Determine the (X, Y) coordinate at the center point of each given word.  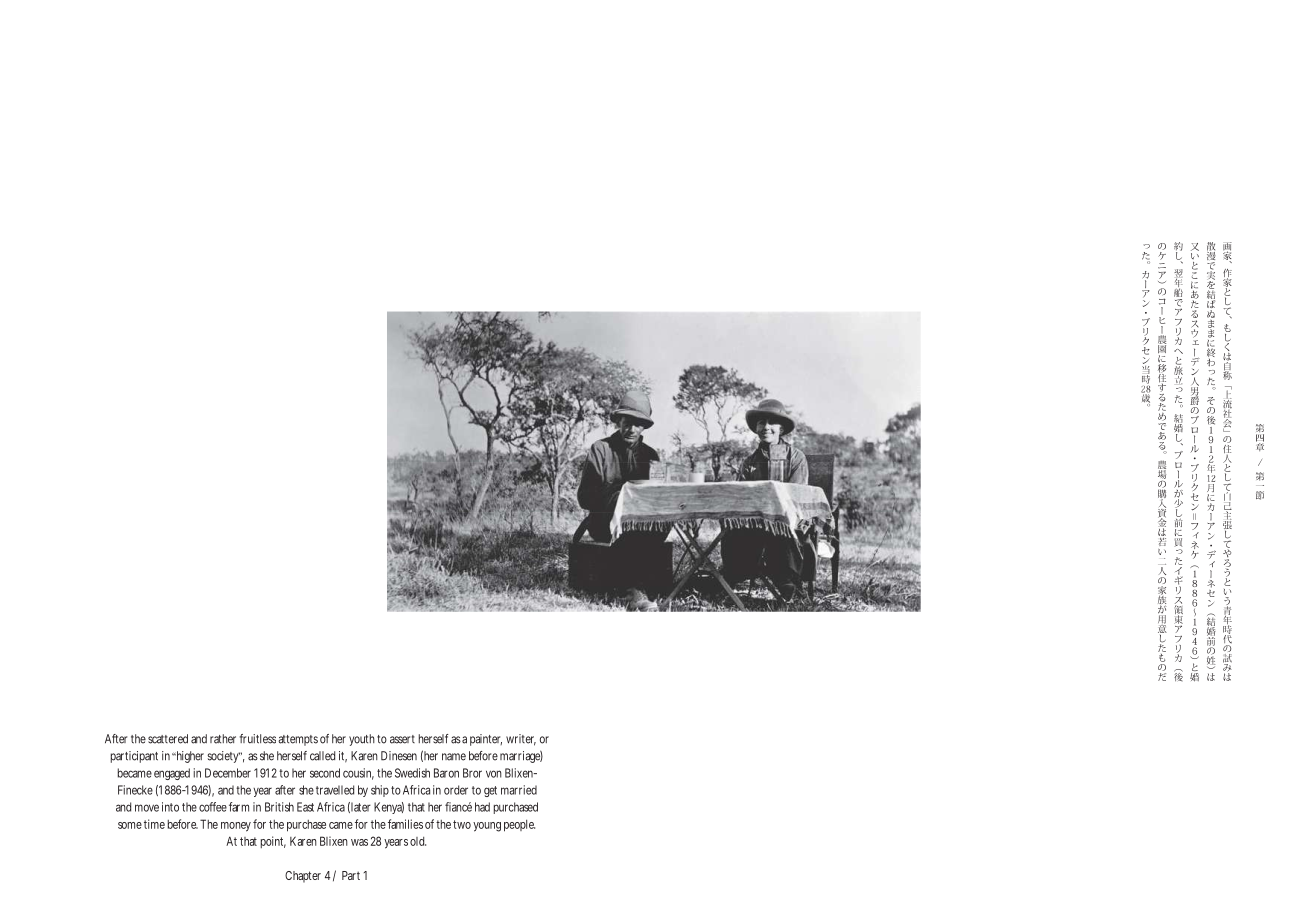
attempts (298, 740)
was (359, 842)
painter (486, 740)
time (154, 824)
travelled (335, 790)
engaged (172, 774)
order (456, 790)
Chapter (303, 877)
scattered (168, 739)
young (487, 827)
